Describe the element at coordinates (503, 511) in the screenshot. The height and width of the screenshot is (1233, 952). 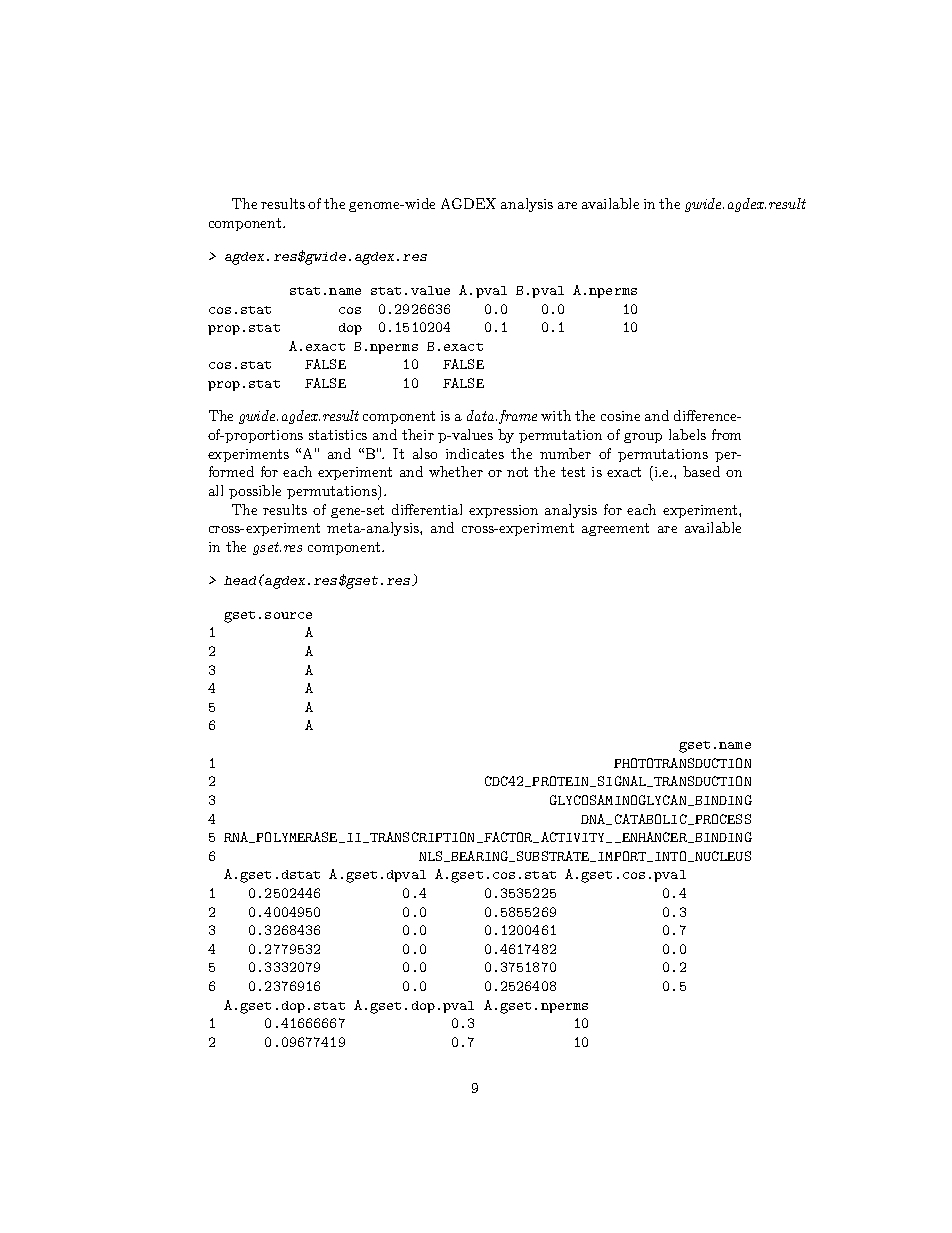
I see `expression` at that location.
